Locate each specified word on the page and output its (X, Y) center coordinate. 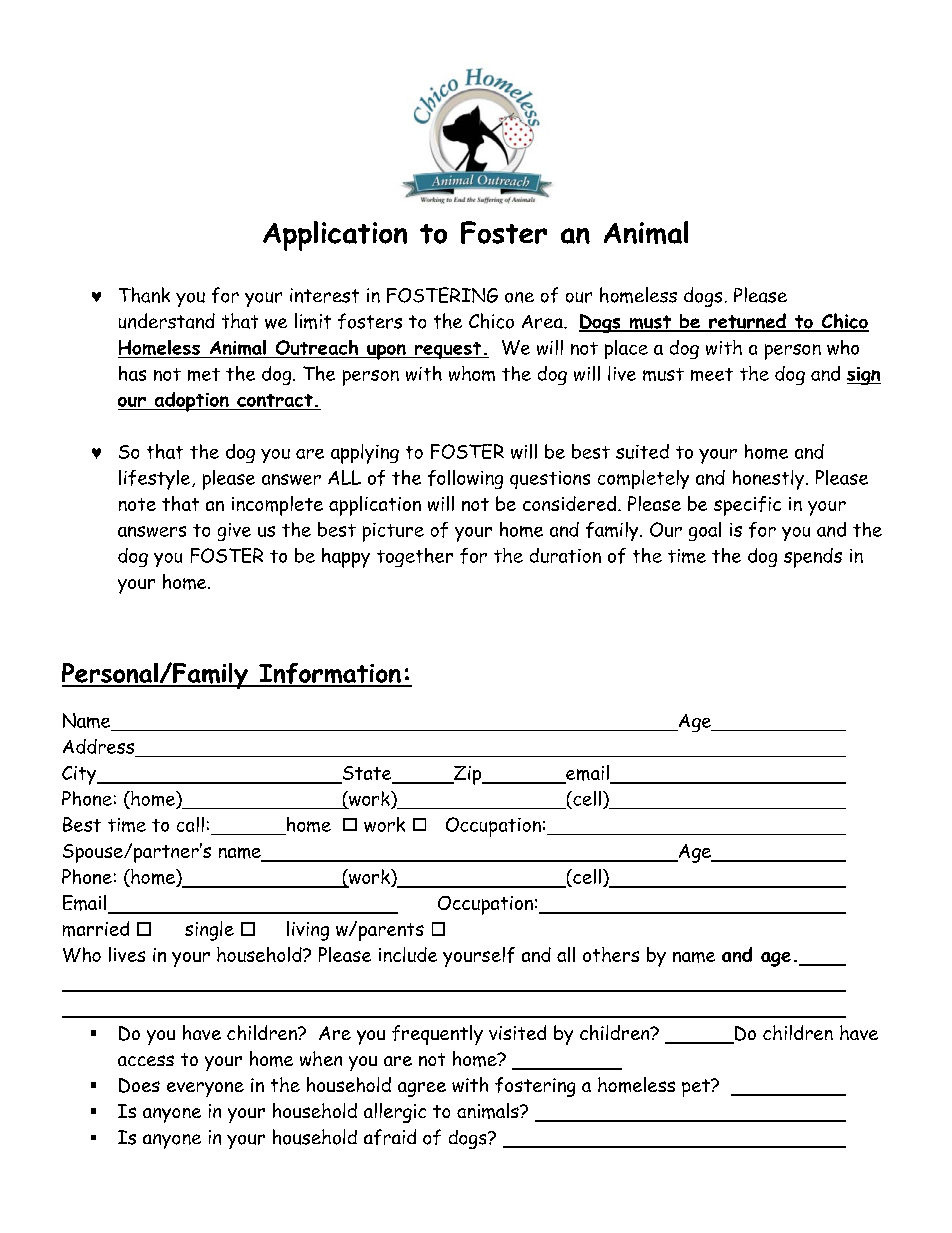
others (611, 954)
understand (167, 321)
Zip (468, 775)
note (137, 504)
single (209, 931)
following (465, 479)
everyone (205, 1089)
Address (98, 746)
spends (813, 558)
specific (747, 506)
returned (747, 322)
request (448, 350)
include (408, 954)
